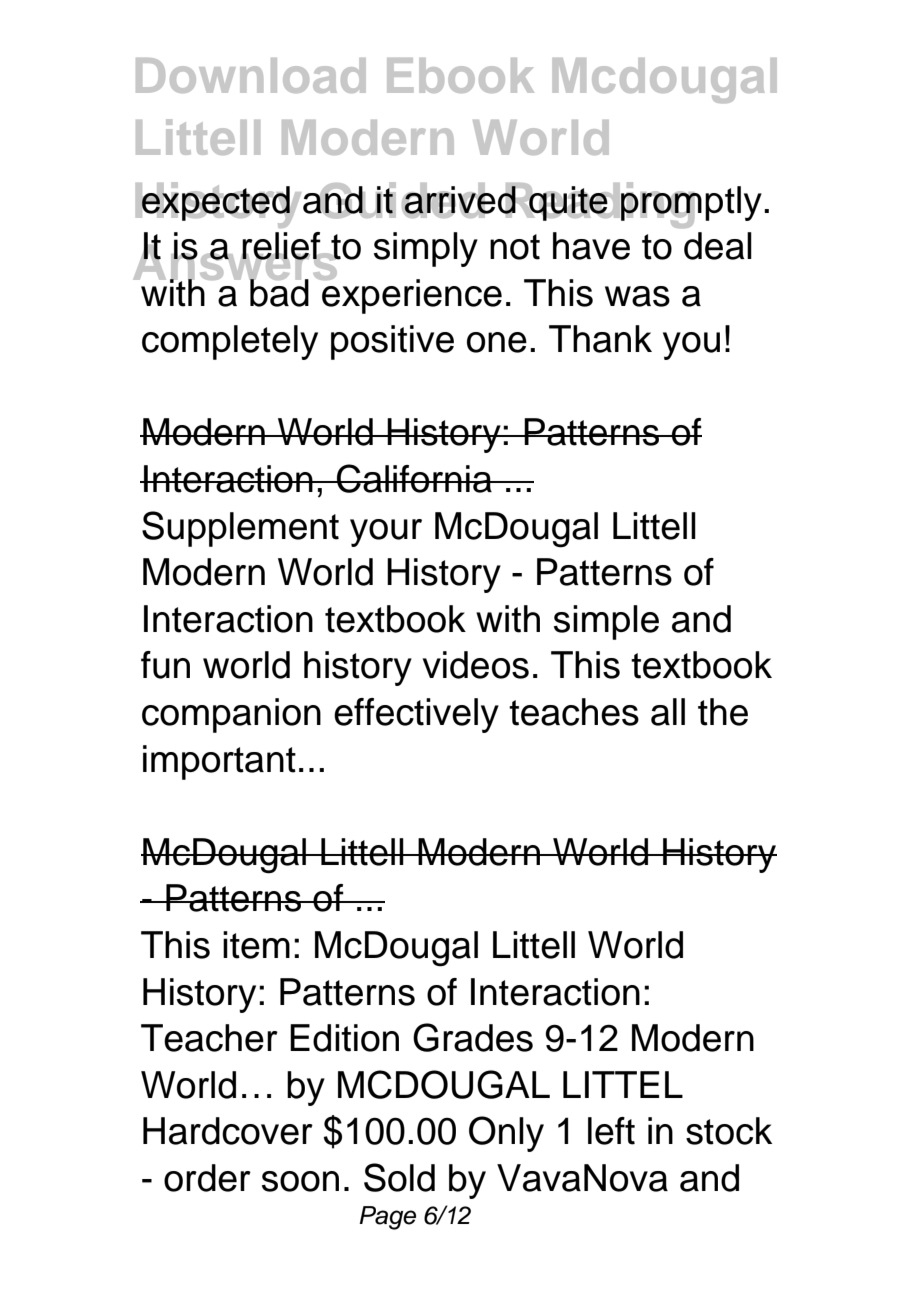 The height and width of the screenshot is (1303, 924). Describe the element at coordinates (718, 246) in the screenshot. I see `deal` at that location.
